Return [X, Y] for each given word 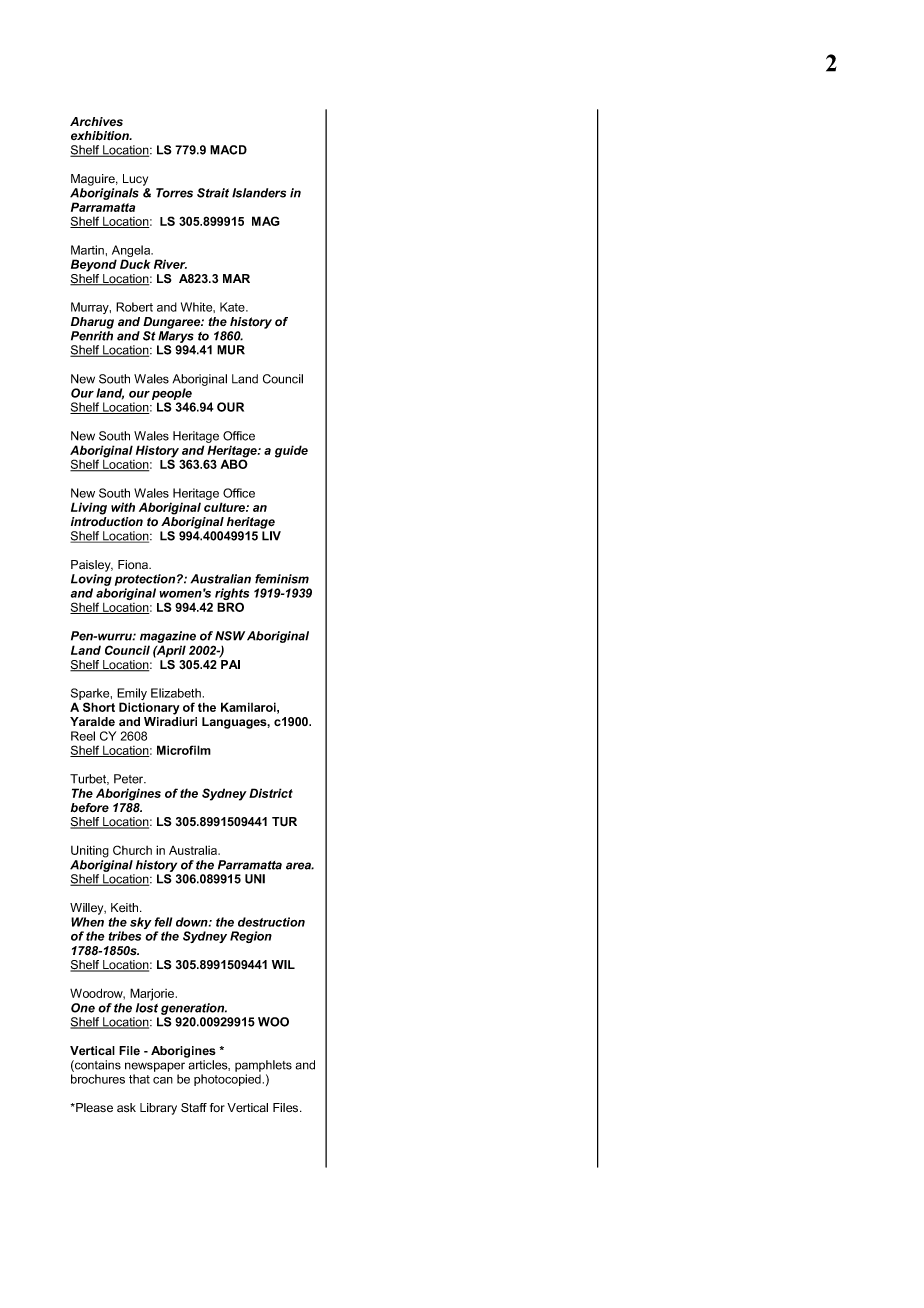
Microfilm [184, 750]
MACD [228, 150]
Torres [174, 193]
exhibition [101, 136]
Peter [130, 779]
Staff [194, 1107]
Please [93, 1107]
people [172, 394]
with [123, 507]
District [271, 793]
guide [291, 451]
